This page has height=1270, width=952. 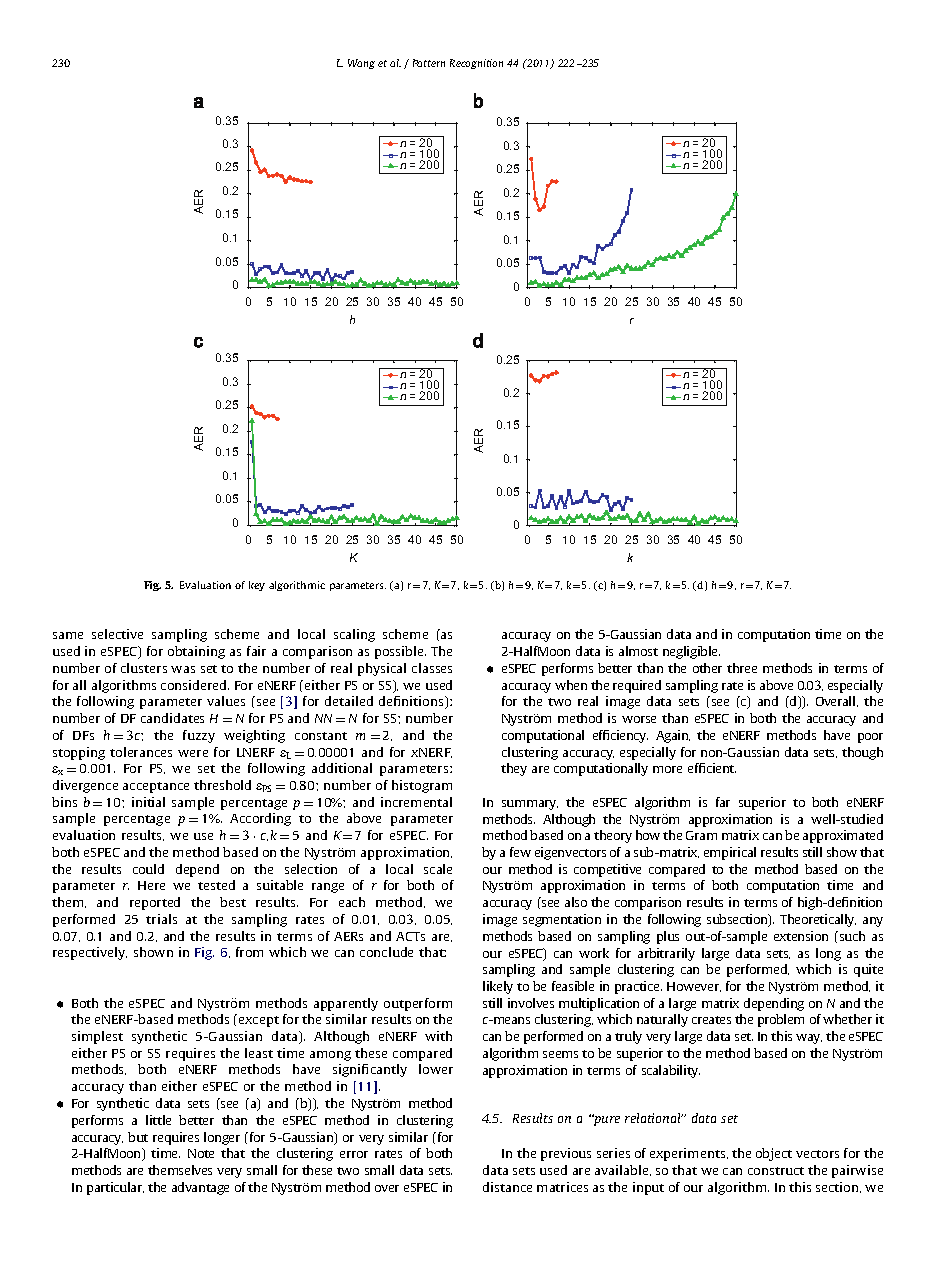 What do you see at coordinates (354, 635) in the page?
I see `scaling` at bounding box center [354, 635].
